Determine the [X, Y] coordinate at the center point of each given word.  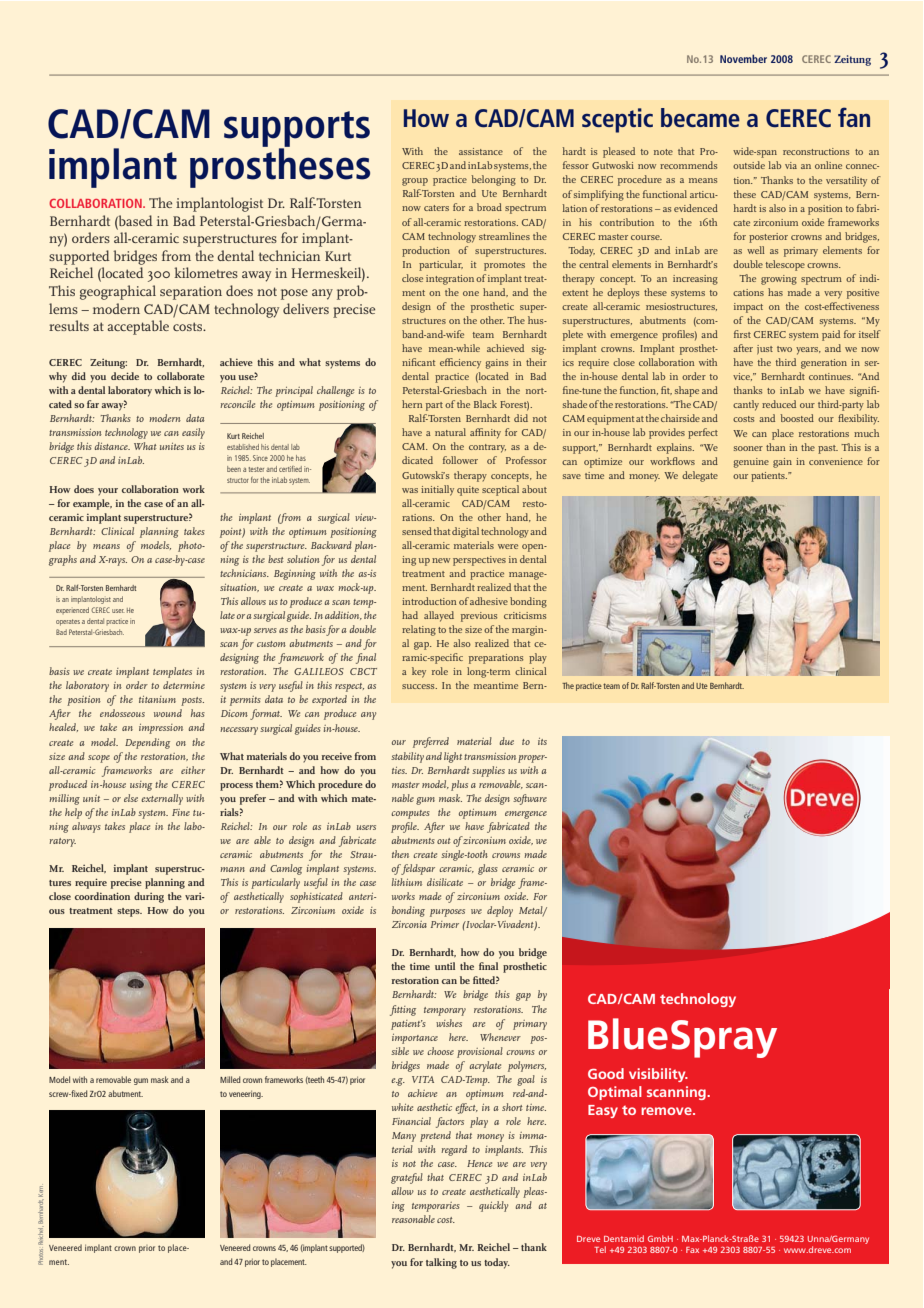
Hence [479, 1163]
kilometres [206, 272]
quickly [493, 1206]
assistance [481, 151]
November [743, 58]
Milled [230, 1079]
